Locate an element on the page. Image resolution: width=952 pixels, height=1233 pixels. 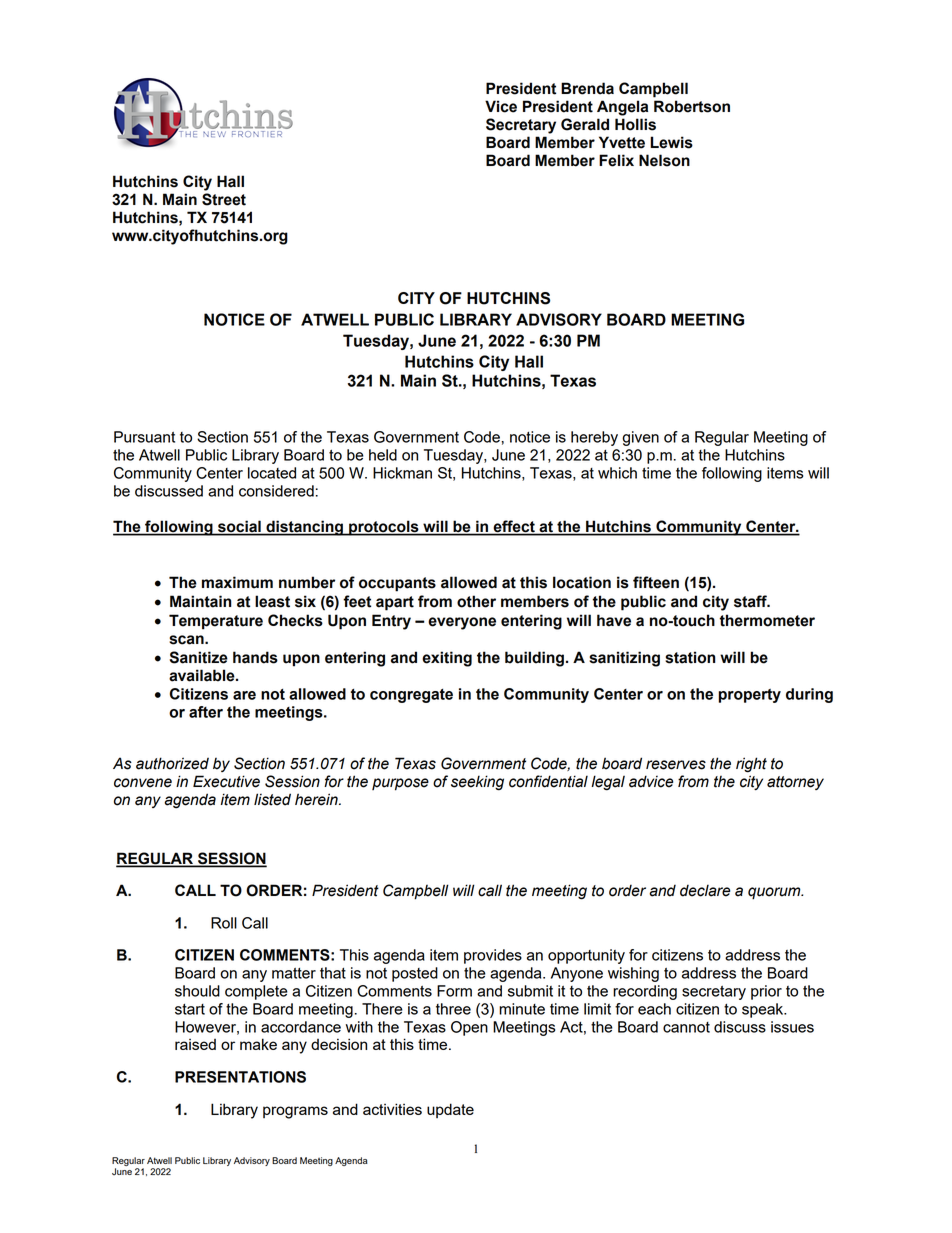
PRESENTATIONS is located at coordinates (240, 1077).
